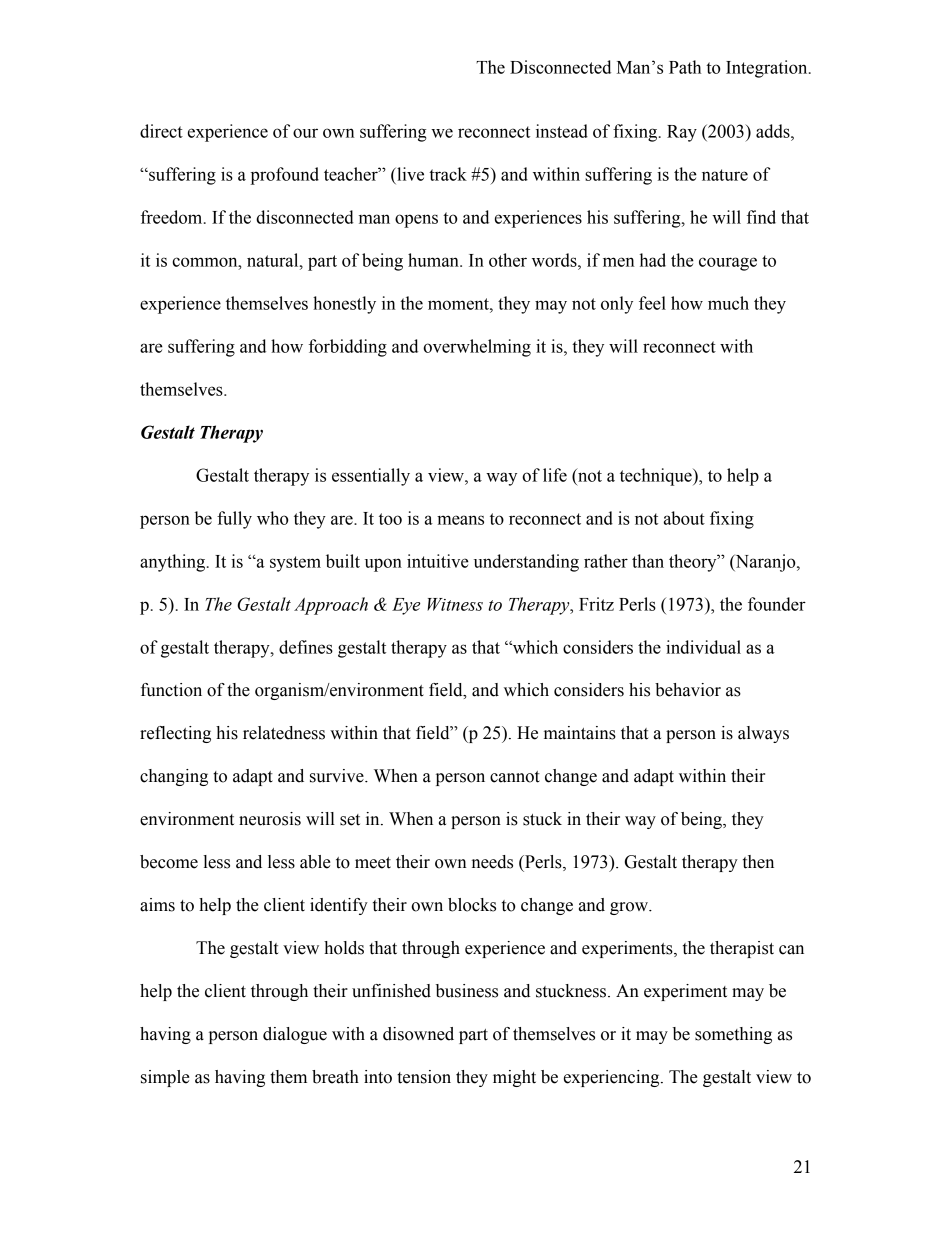 The width and height of the screenshot is (952, 1233). What do you see at coordinates (657, 477) in the screenshot?
I see `technique` at bounding box center [657, 477].
